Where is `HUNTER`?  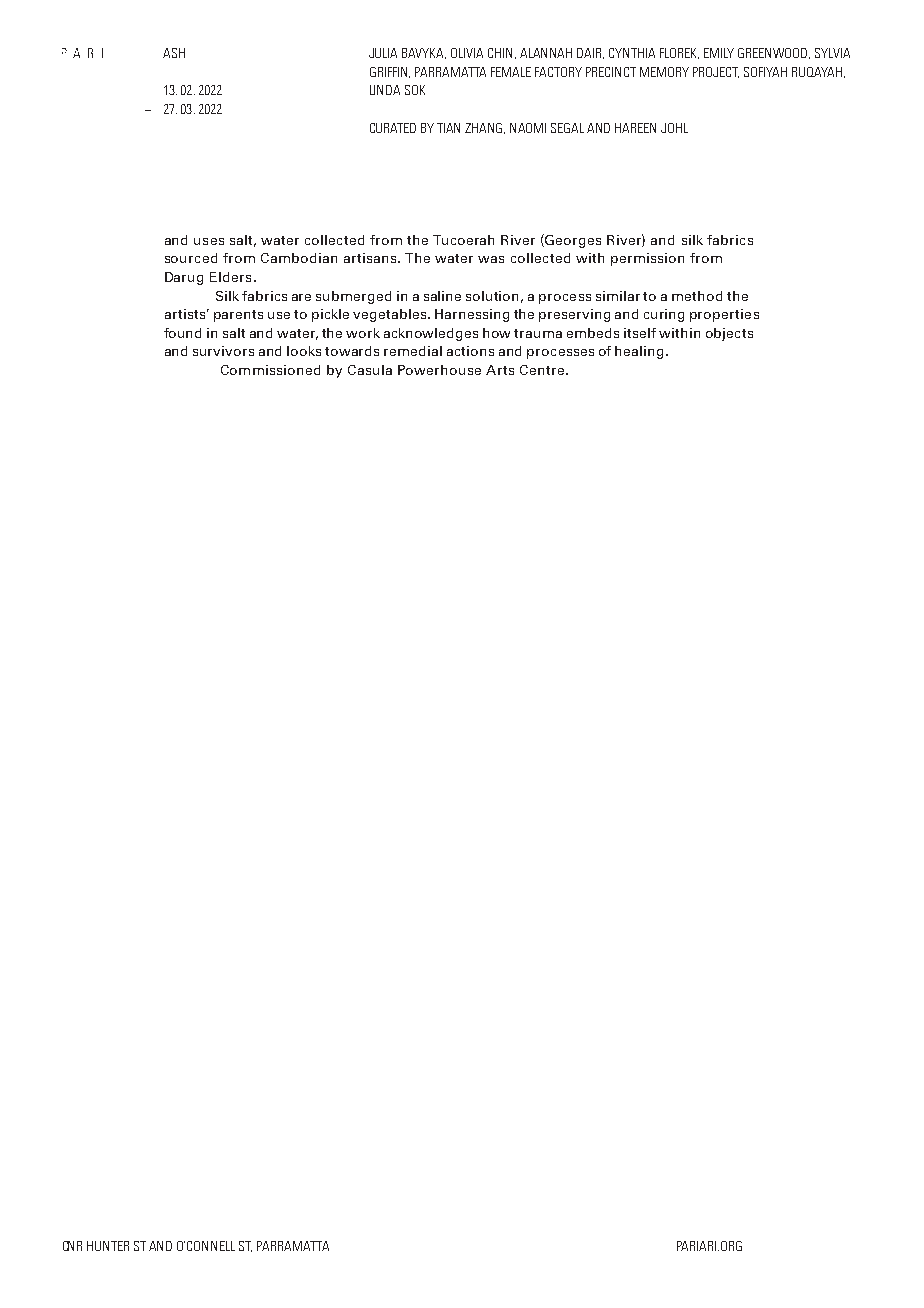 HUNTER is located at coordinates (108, 1246).
